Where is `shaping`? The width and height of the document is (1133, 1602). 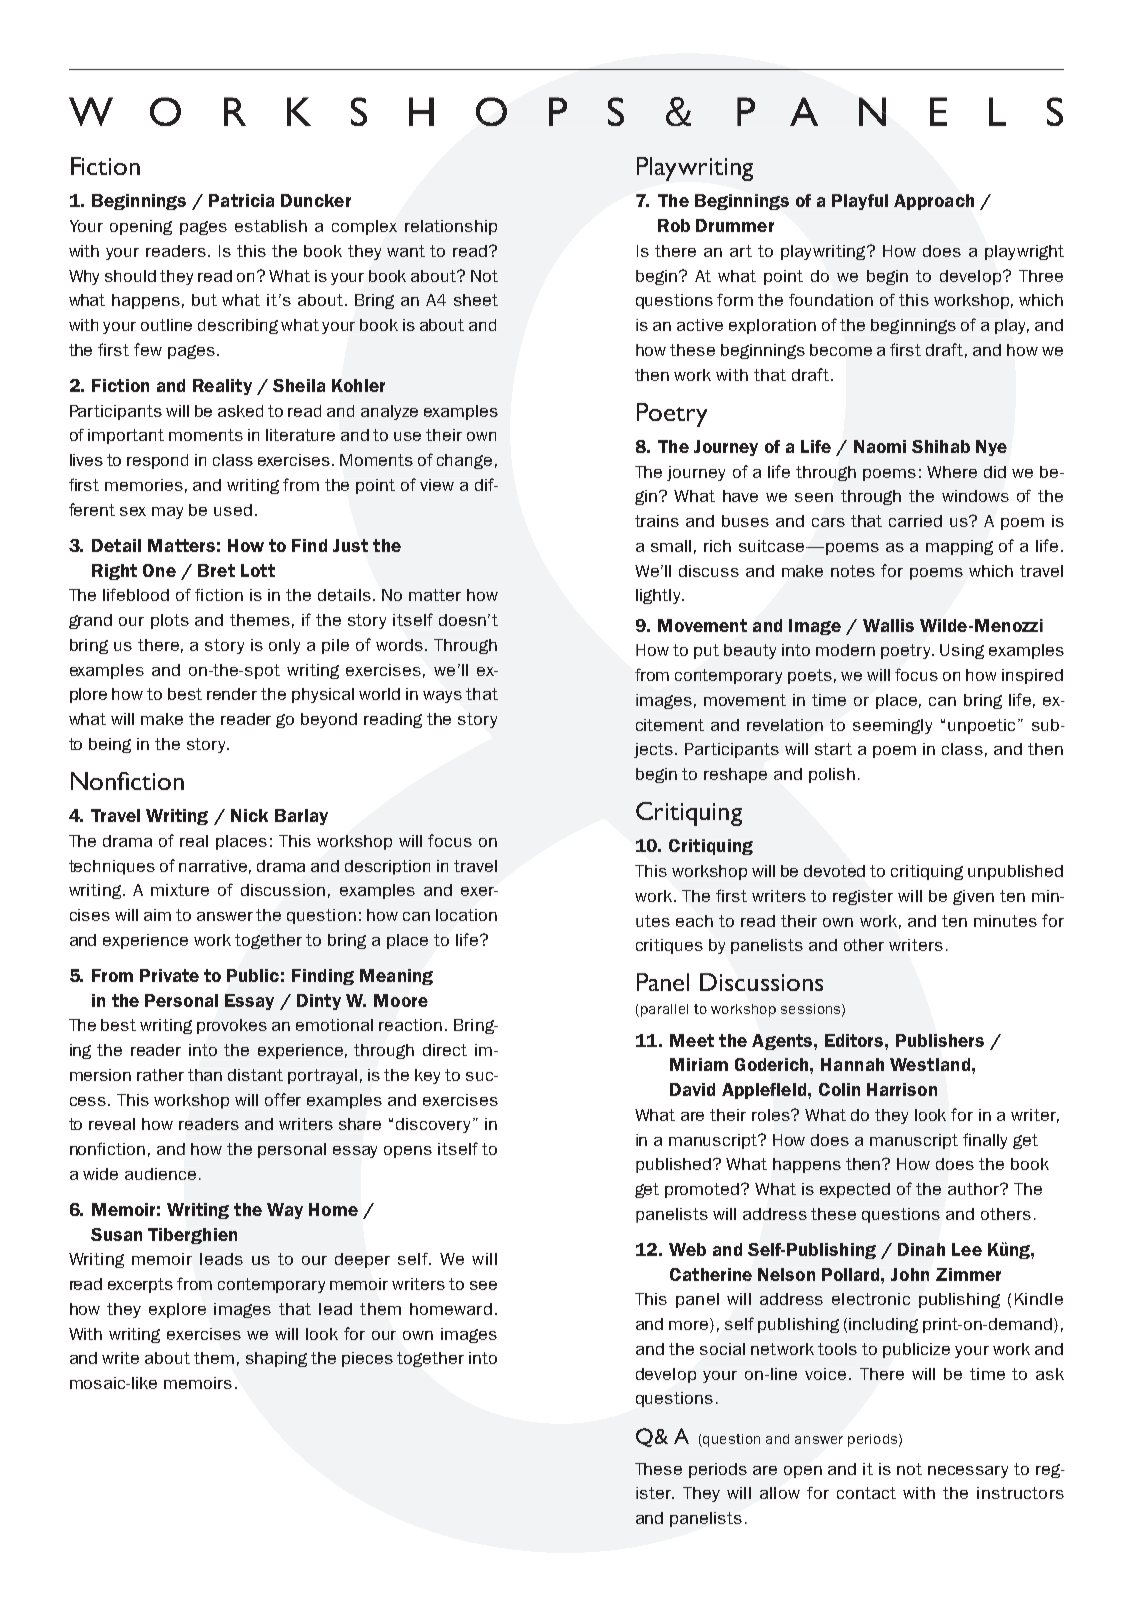
shaping is located at coordinates (276, 1359).
